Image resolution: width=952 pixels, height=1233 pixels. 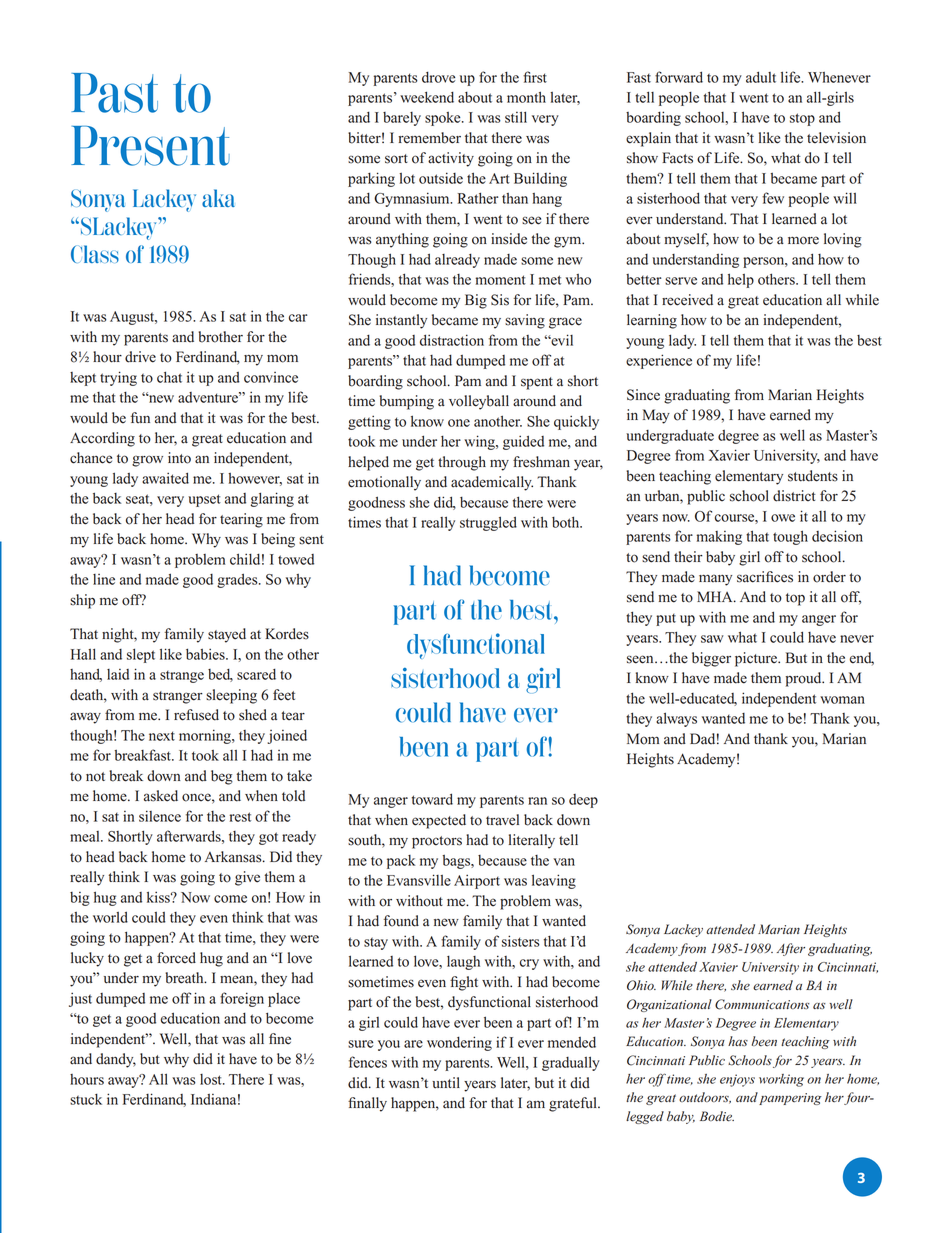 I want to click on sacrifices, so click(x=765, y=577).
